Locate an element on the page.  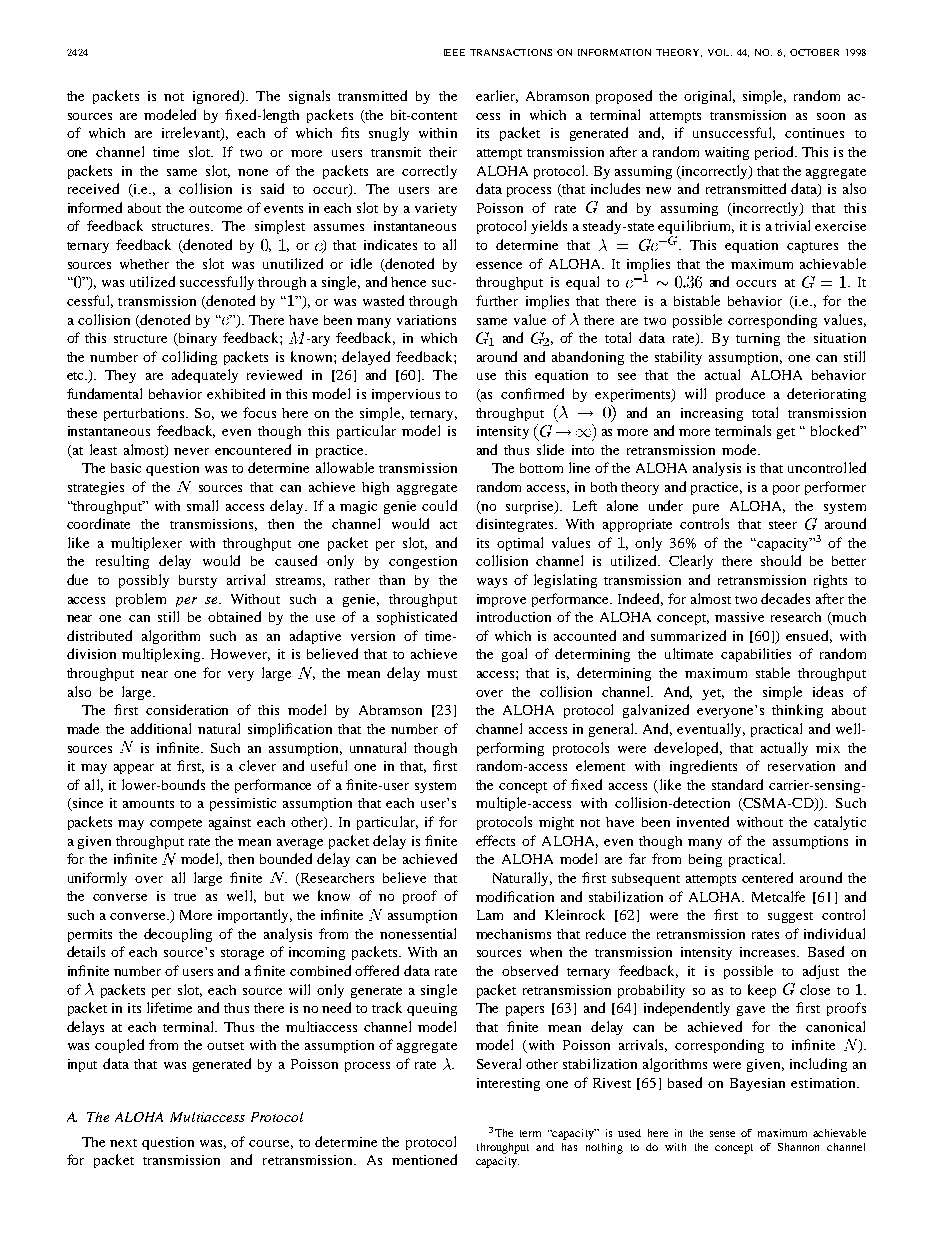
turning is located at coordinates (758, 339).
